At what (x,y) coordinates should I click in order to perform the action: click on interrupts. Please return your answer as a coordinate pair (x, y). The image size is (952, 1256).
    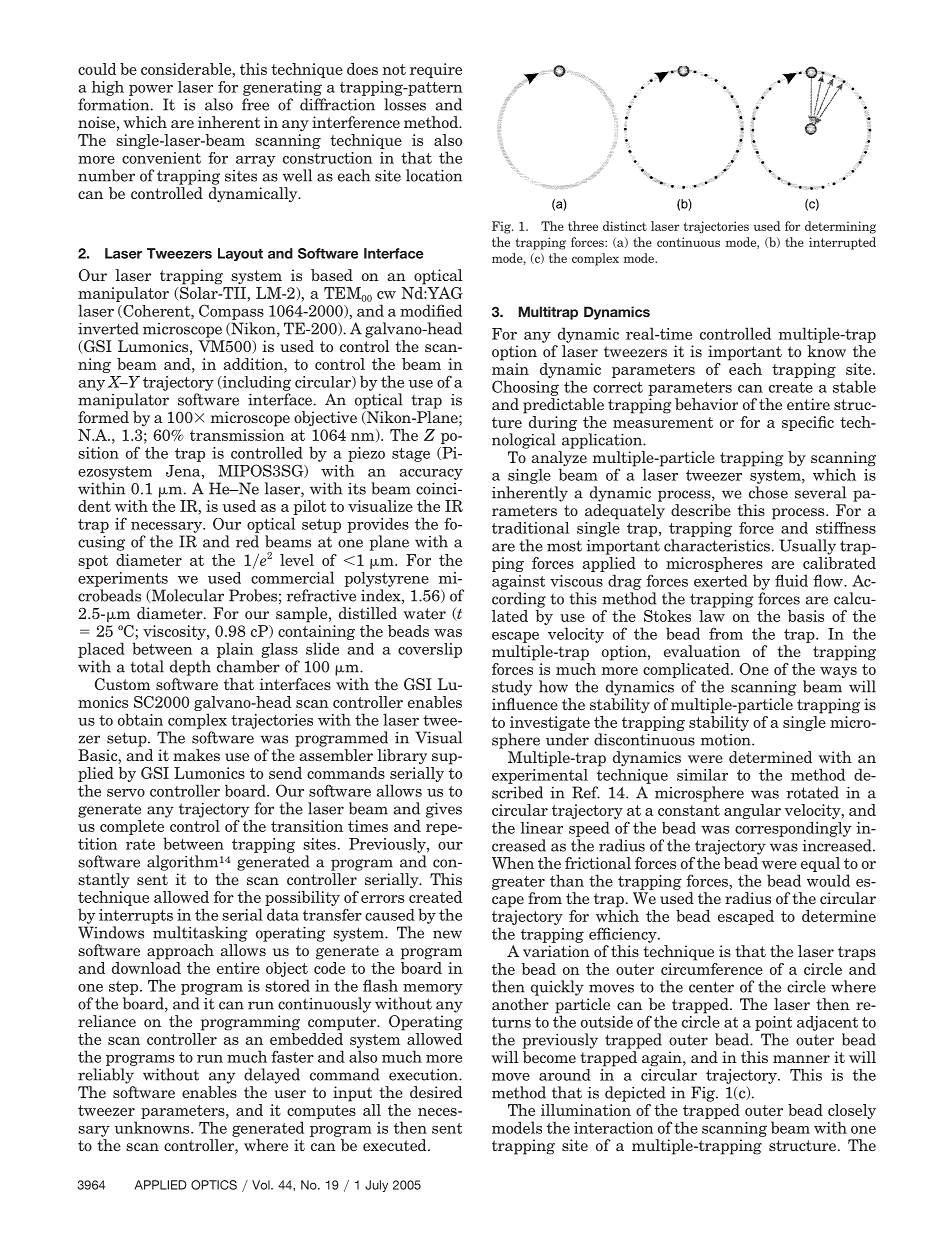
    Looking at the image, I should click on (136, 916).
